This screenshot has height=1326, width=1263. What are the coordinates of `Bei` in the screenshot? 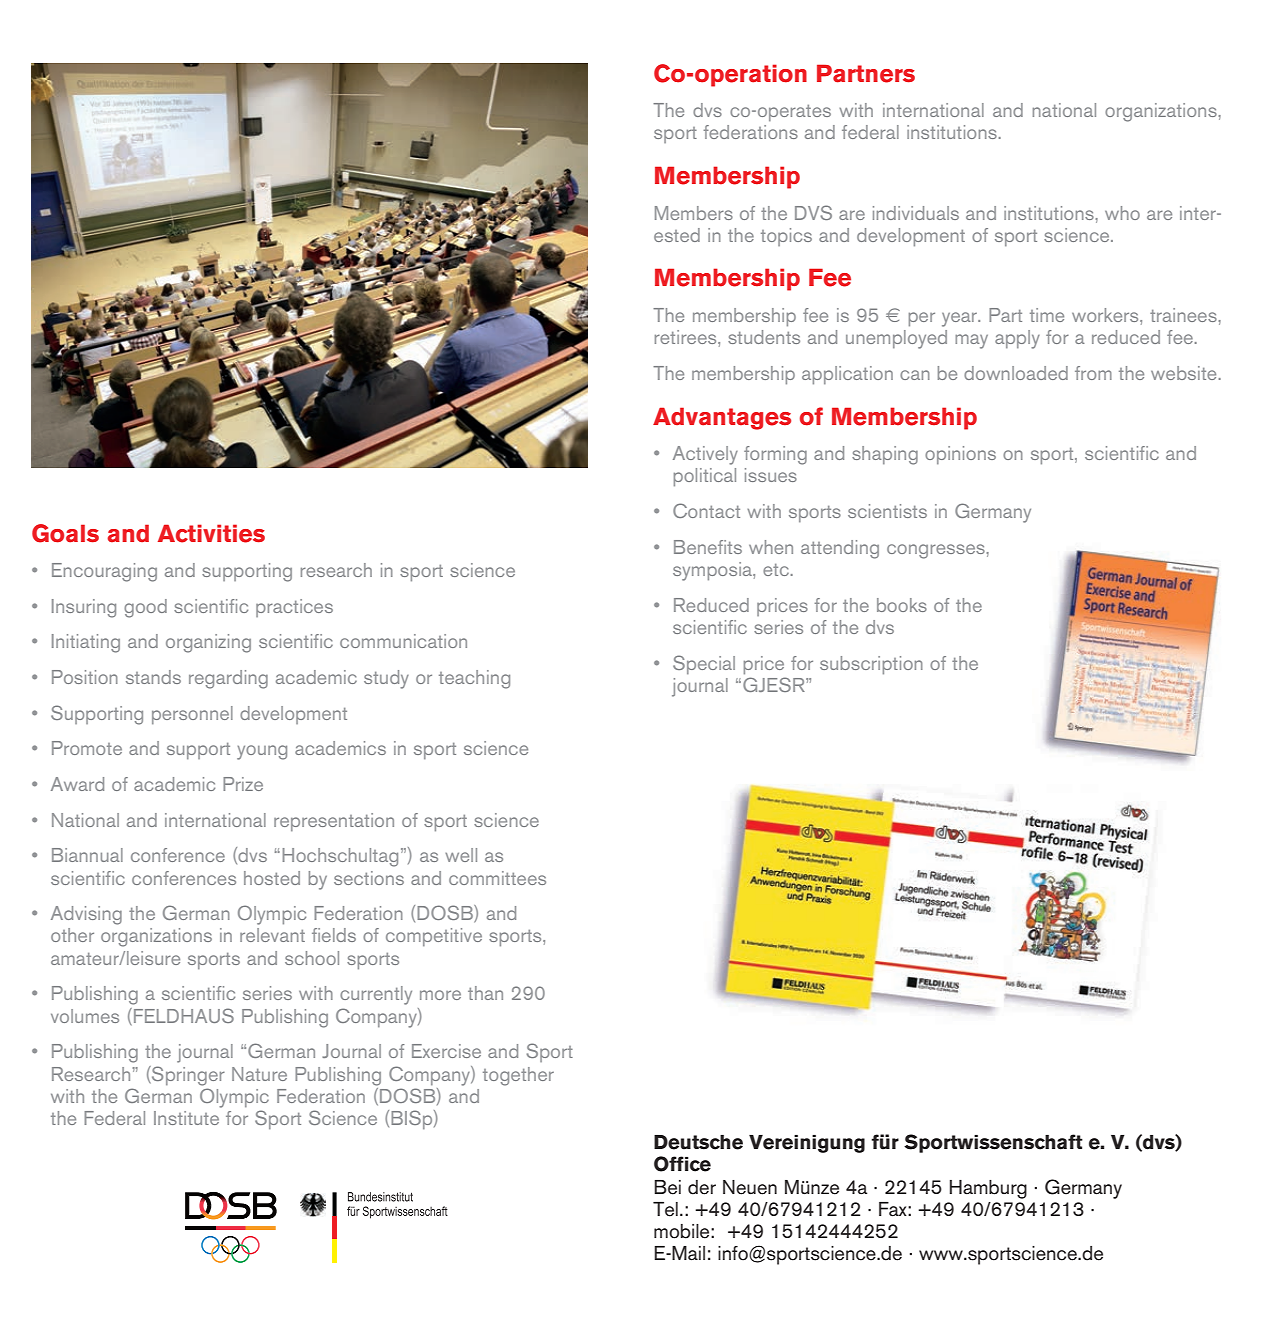 It's located at (667, 1187).
